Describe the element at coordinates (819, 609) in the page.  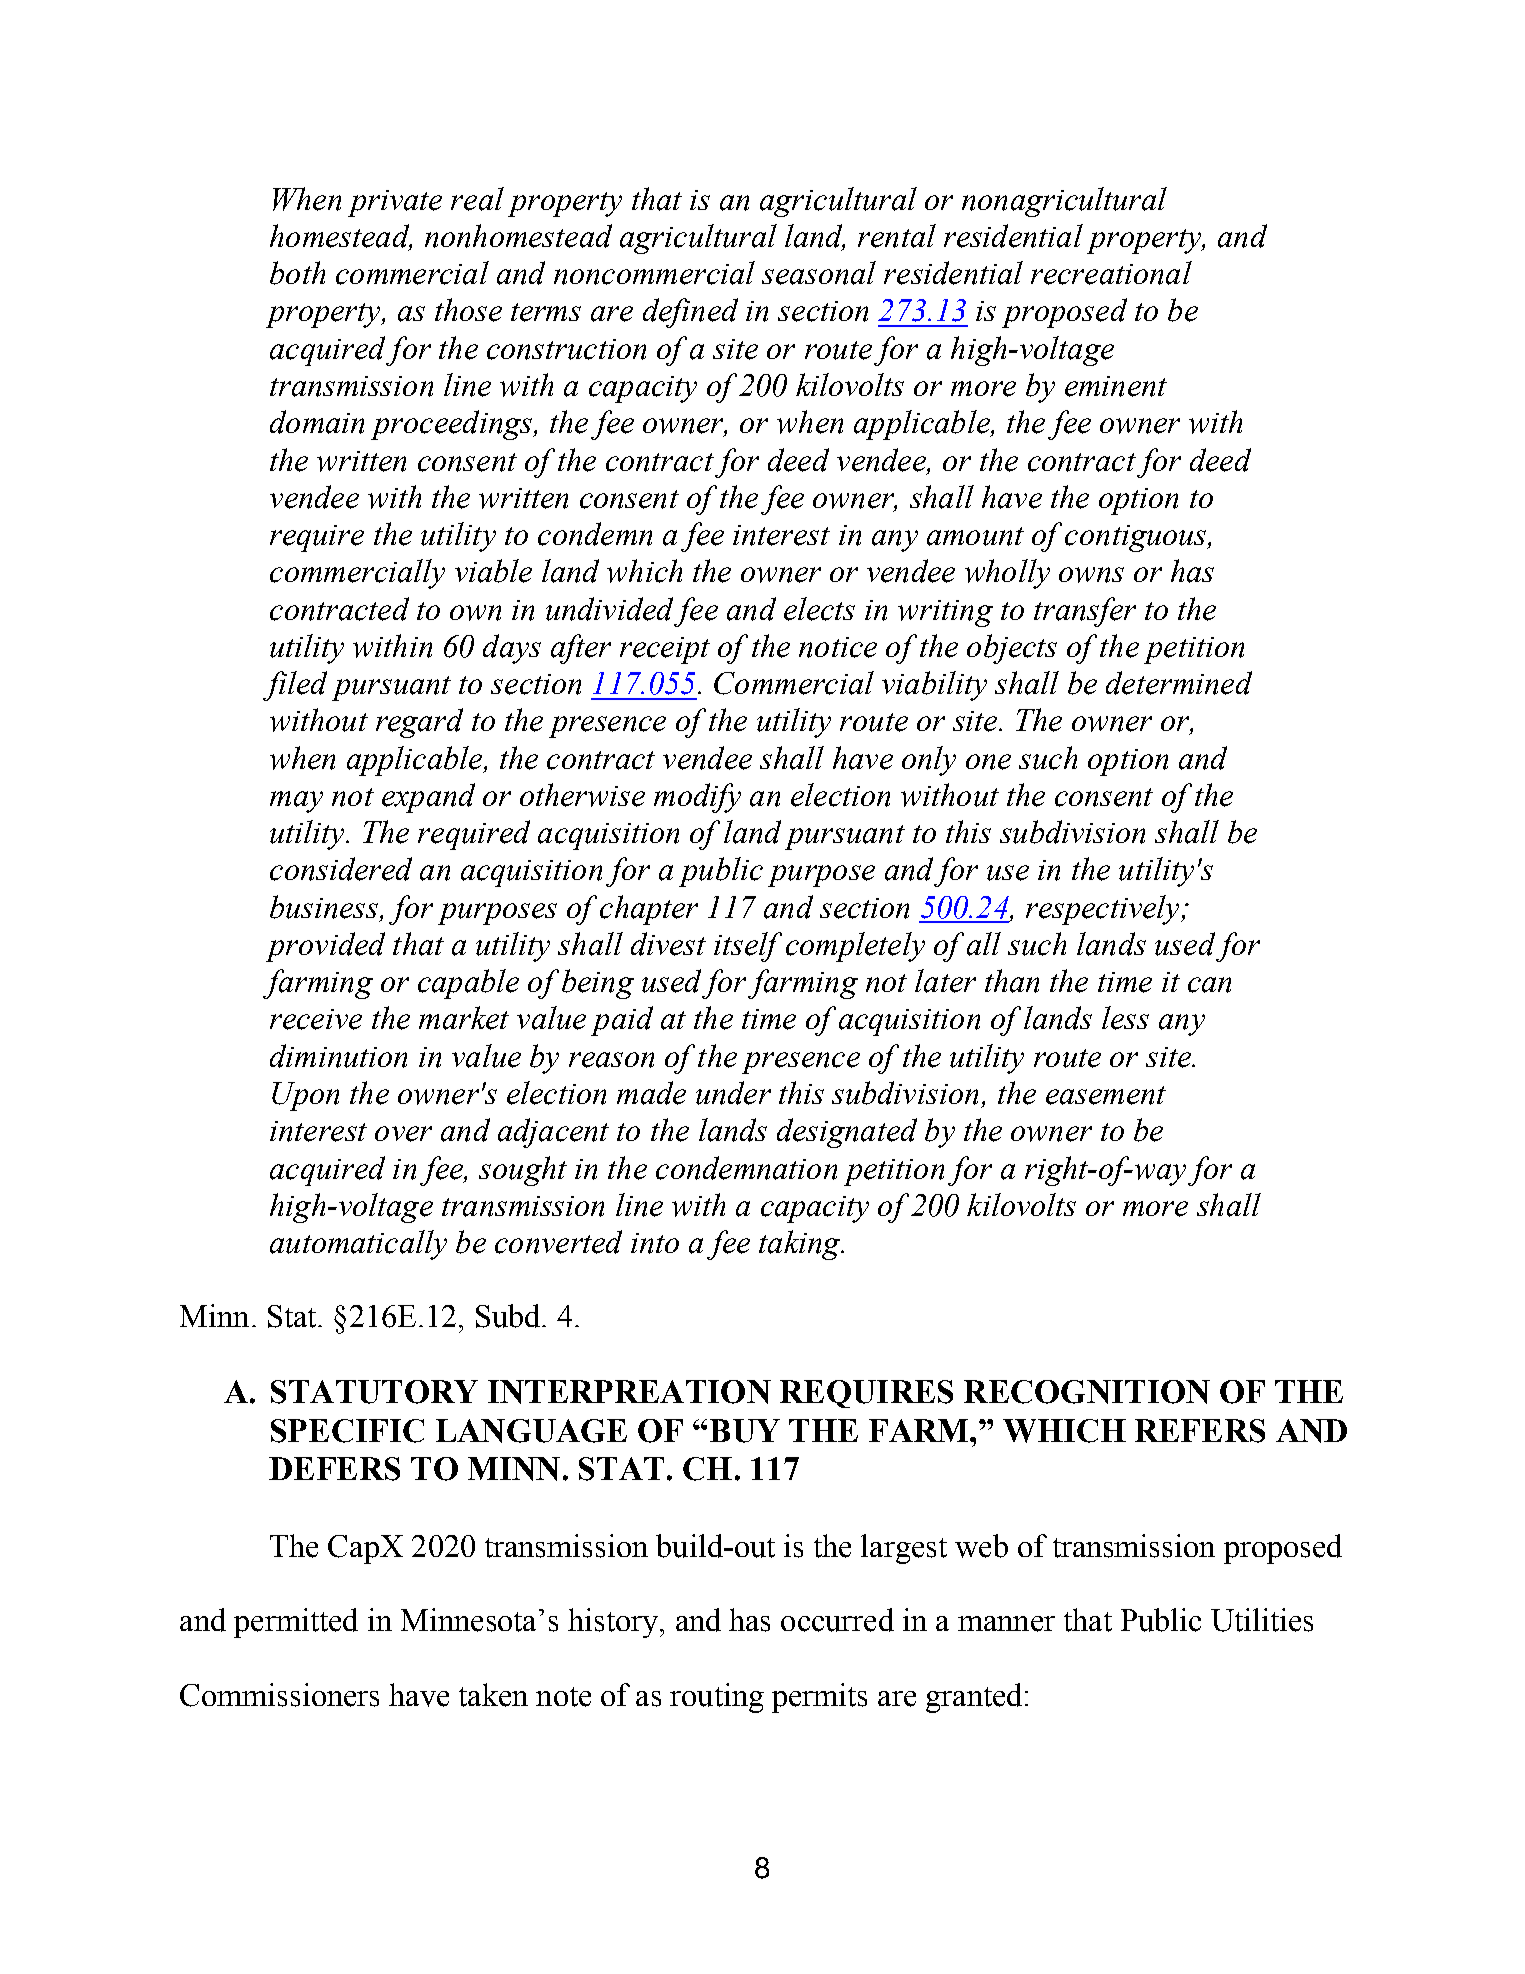
I see `elects` at that location.
